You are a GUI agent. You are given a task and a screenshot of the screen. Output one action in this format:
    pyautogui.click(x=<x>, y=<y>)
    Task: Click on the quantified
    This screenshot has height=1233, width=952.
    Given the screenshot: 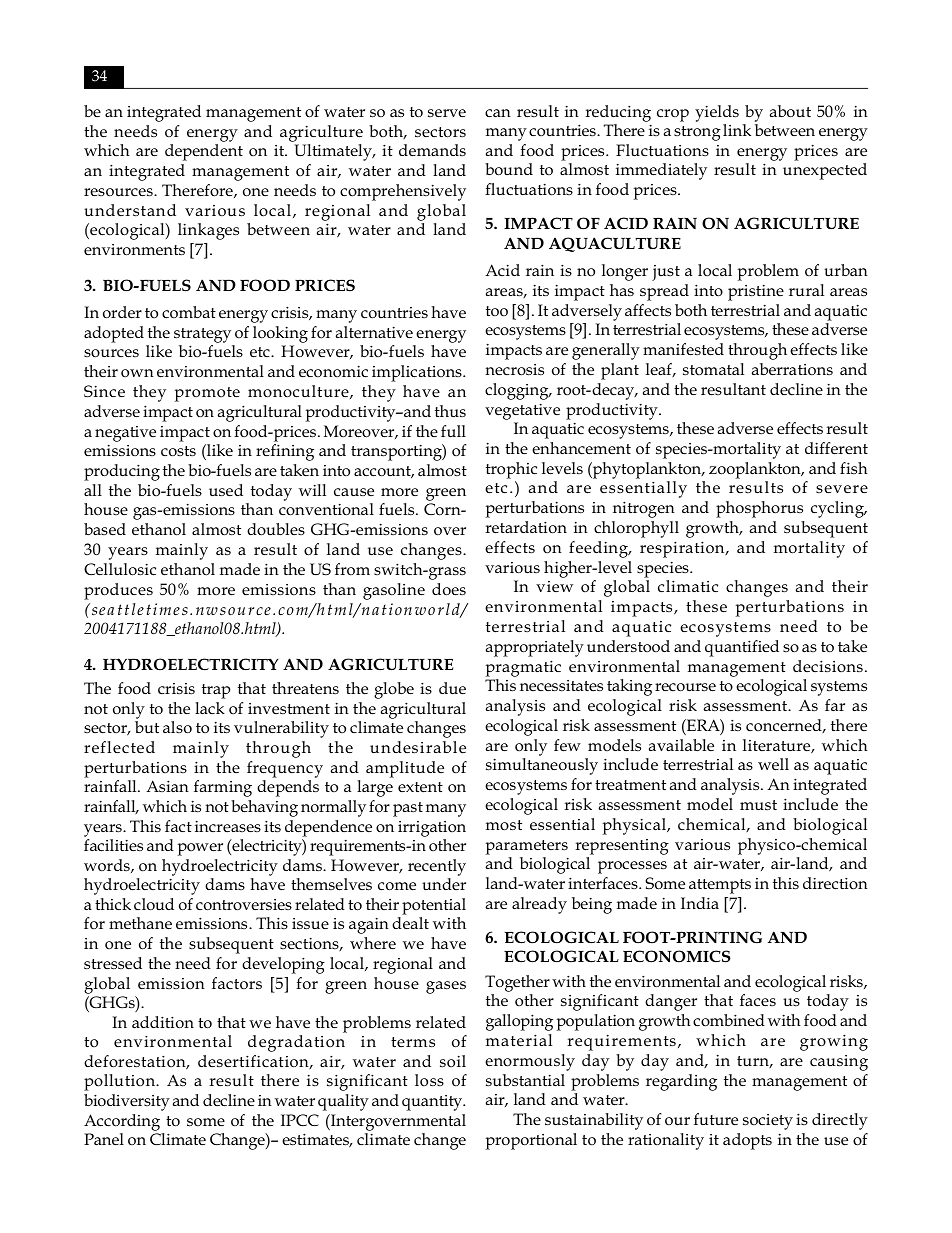 What is the action you would take?
    pyautogui.click(x=742, y=648)
